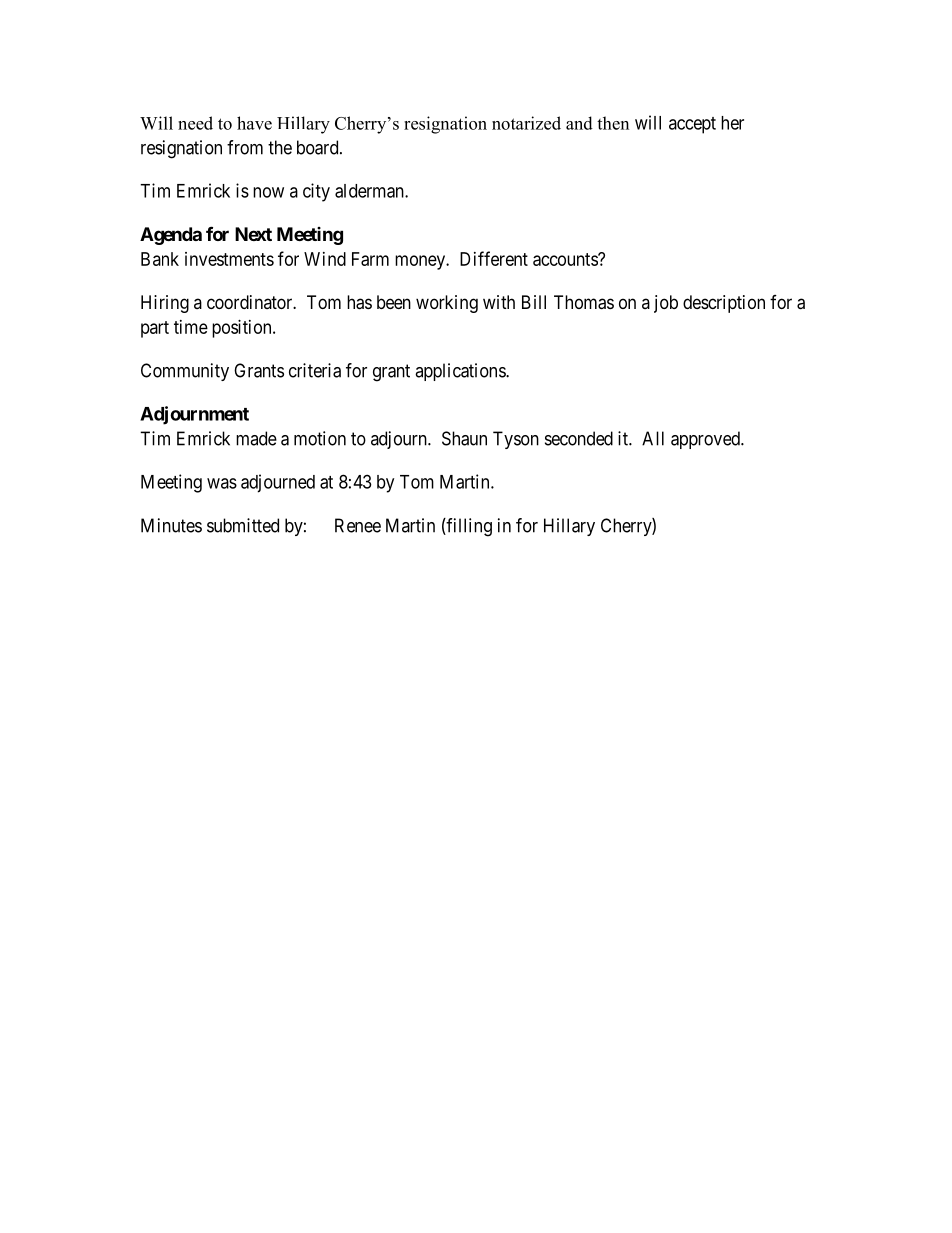  I want to click on accept, so click(692, 125).
